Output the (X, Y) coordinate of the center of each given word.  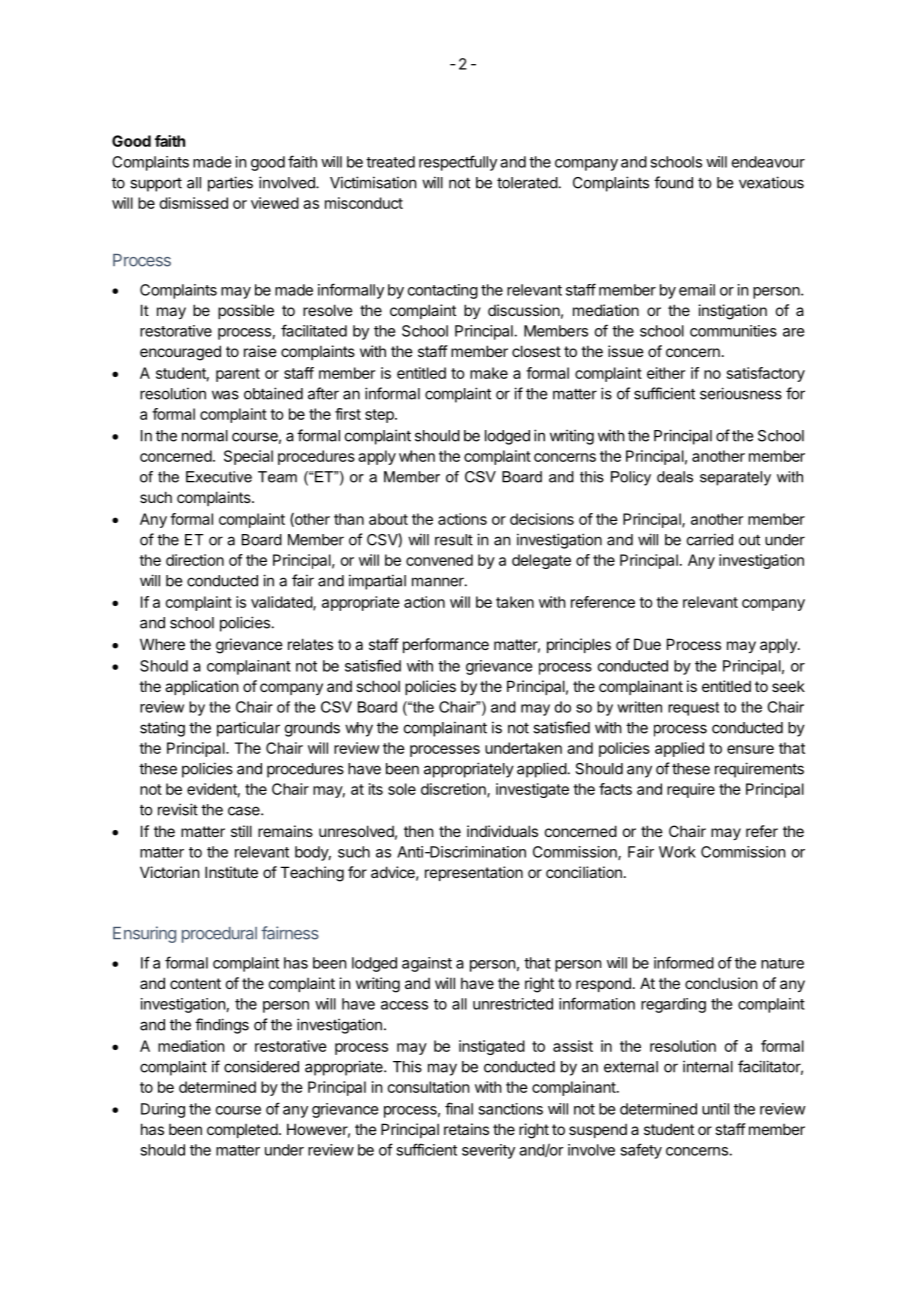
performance (446, 645)
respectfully (458, 163)
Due (647, 644)
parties (230, 184)
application (201, 687)
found (673, 182)
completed (242, 1130)
